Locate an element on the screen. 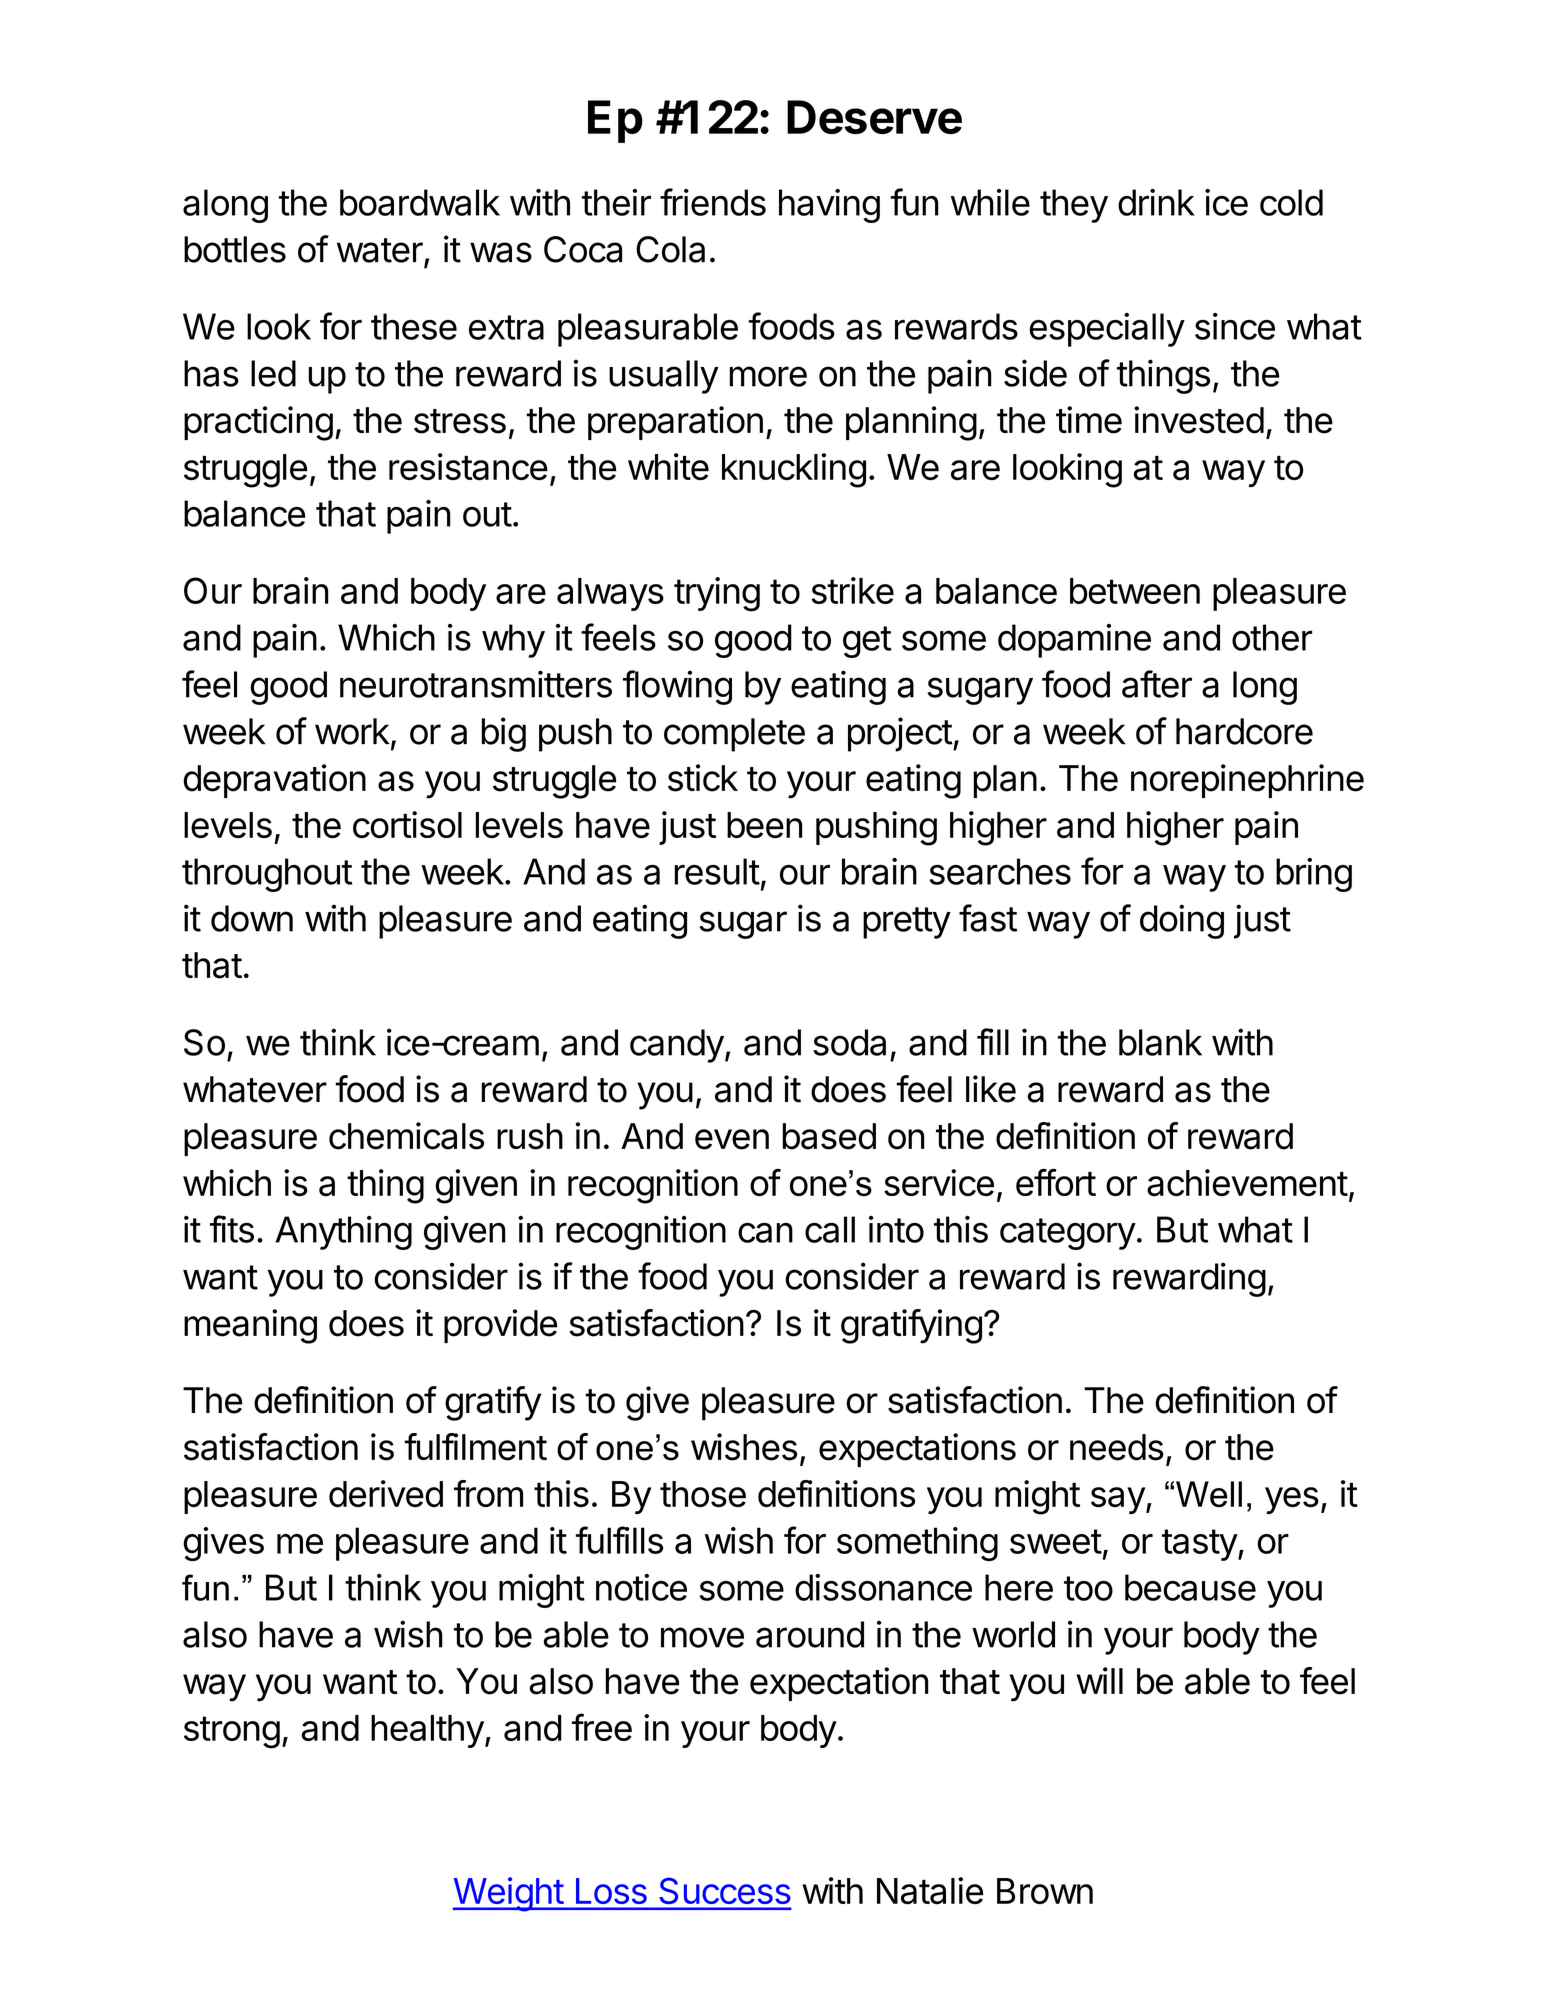  healthy is located at coordinates (427, 1731).
